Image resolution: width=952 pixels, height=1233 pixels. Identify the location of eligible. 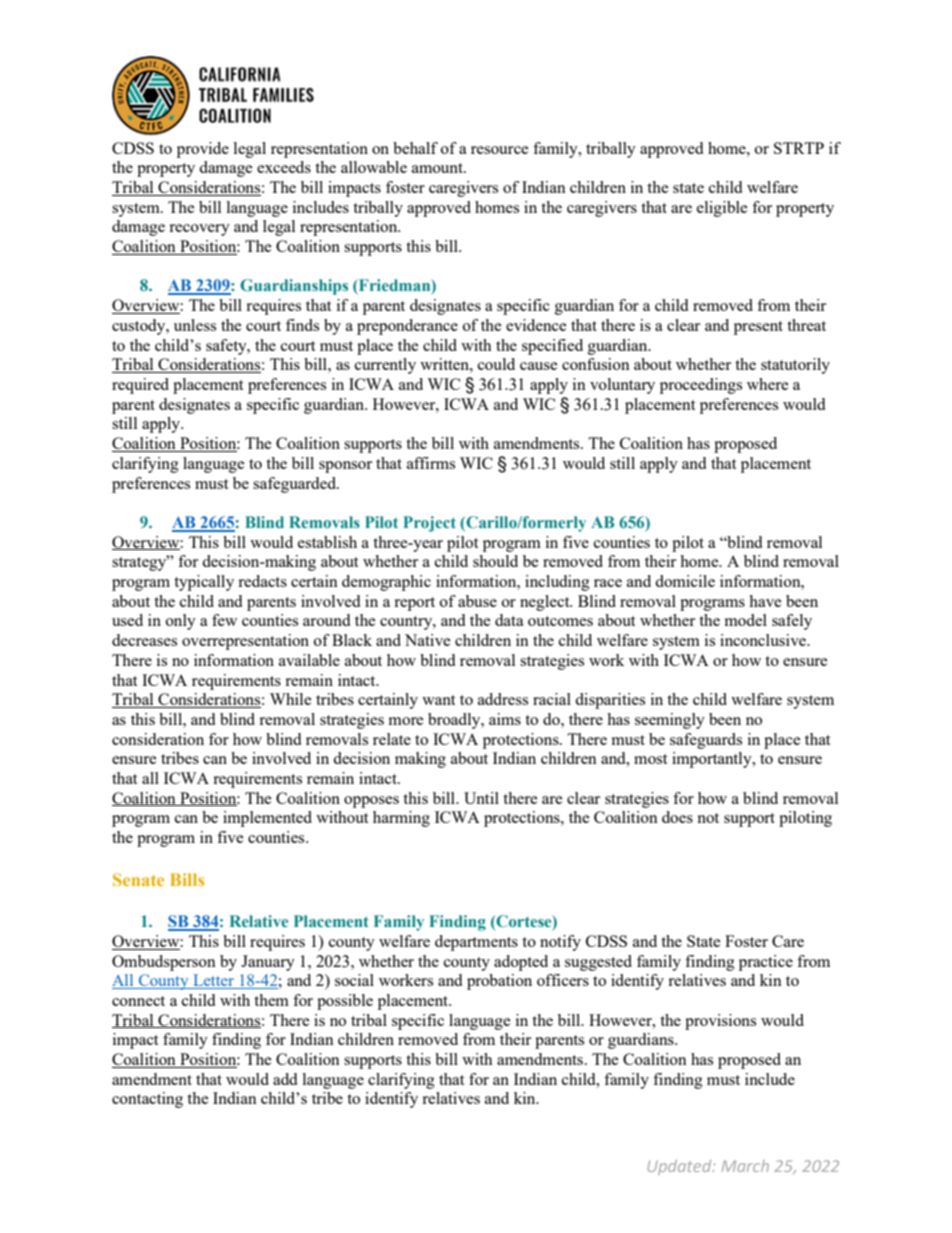
(722, 209).
